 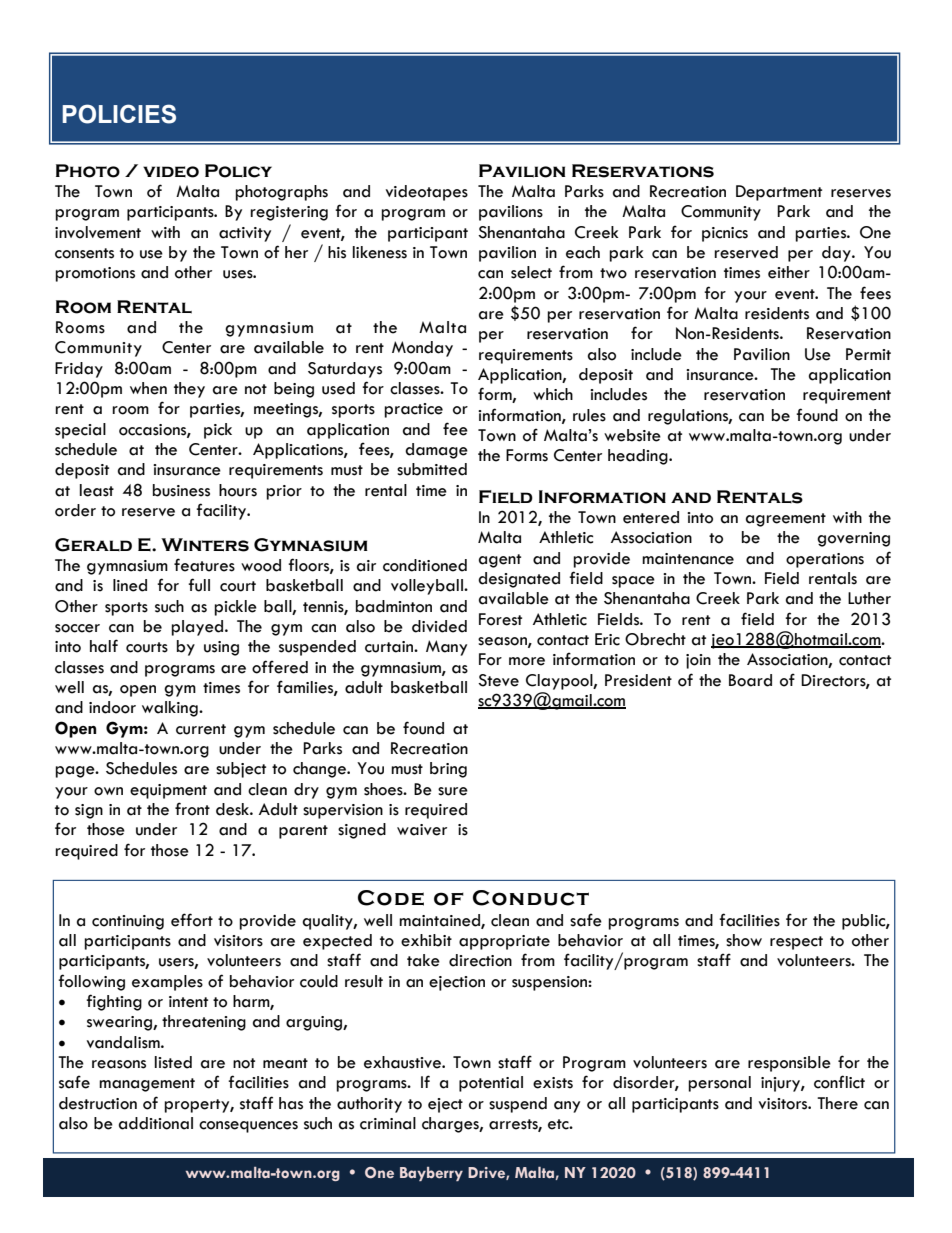 I want to click on responsible, so click(x=789, y=1064).
